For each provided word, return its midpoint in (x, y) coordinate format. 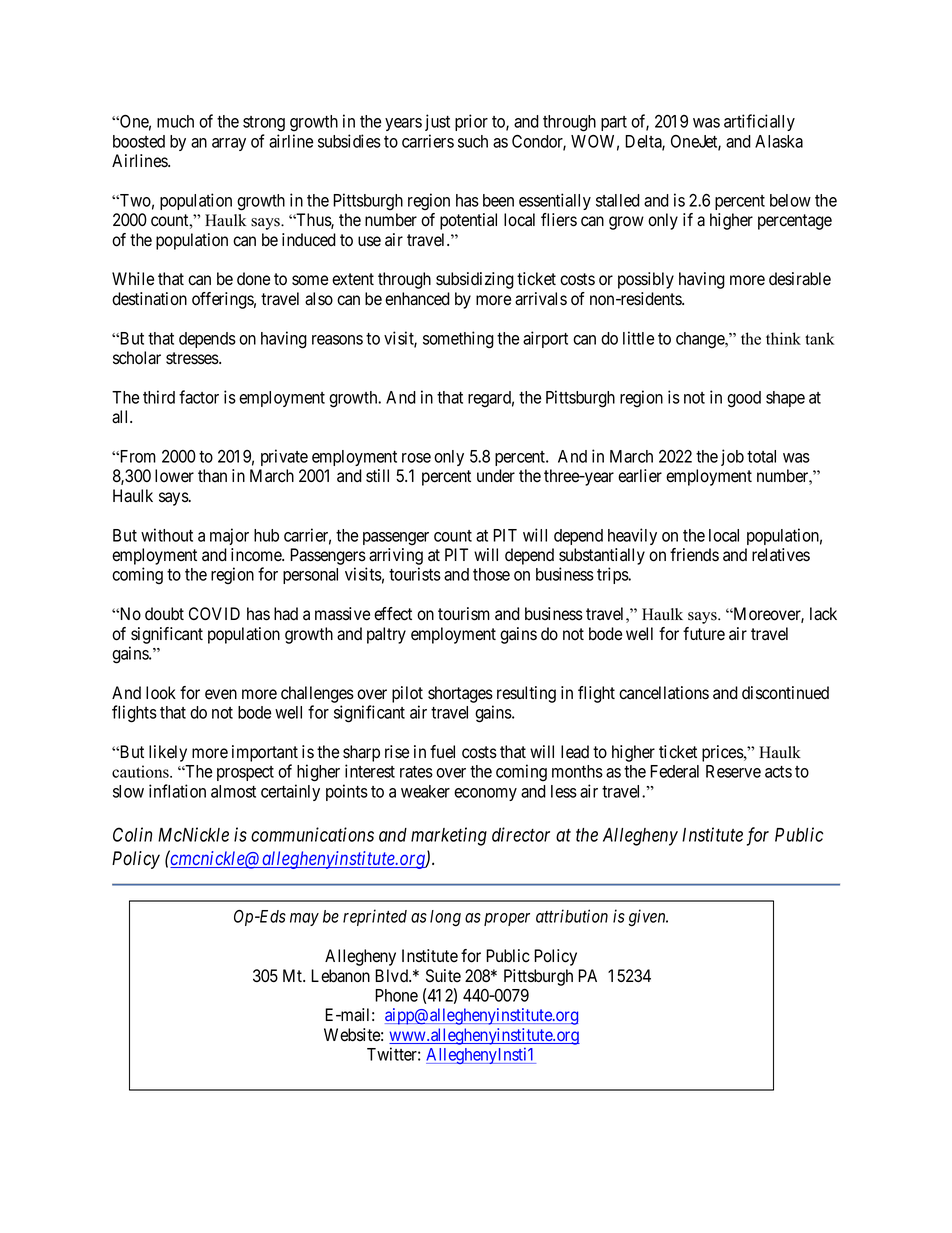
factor (199, 397)
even (221, 694)
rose (416, 458)
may (304, 919)
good (744, 399)
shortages (460, 694)
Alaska (779, 141)
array (229, 144)
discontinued (785, 693)
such (473, 141)
